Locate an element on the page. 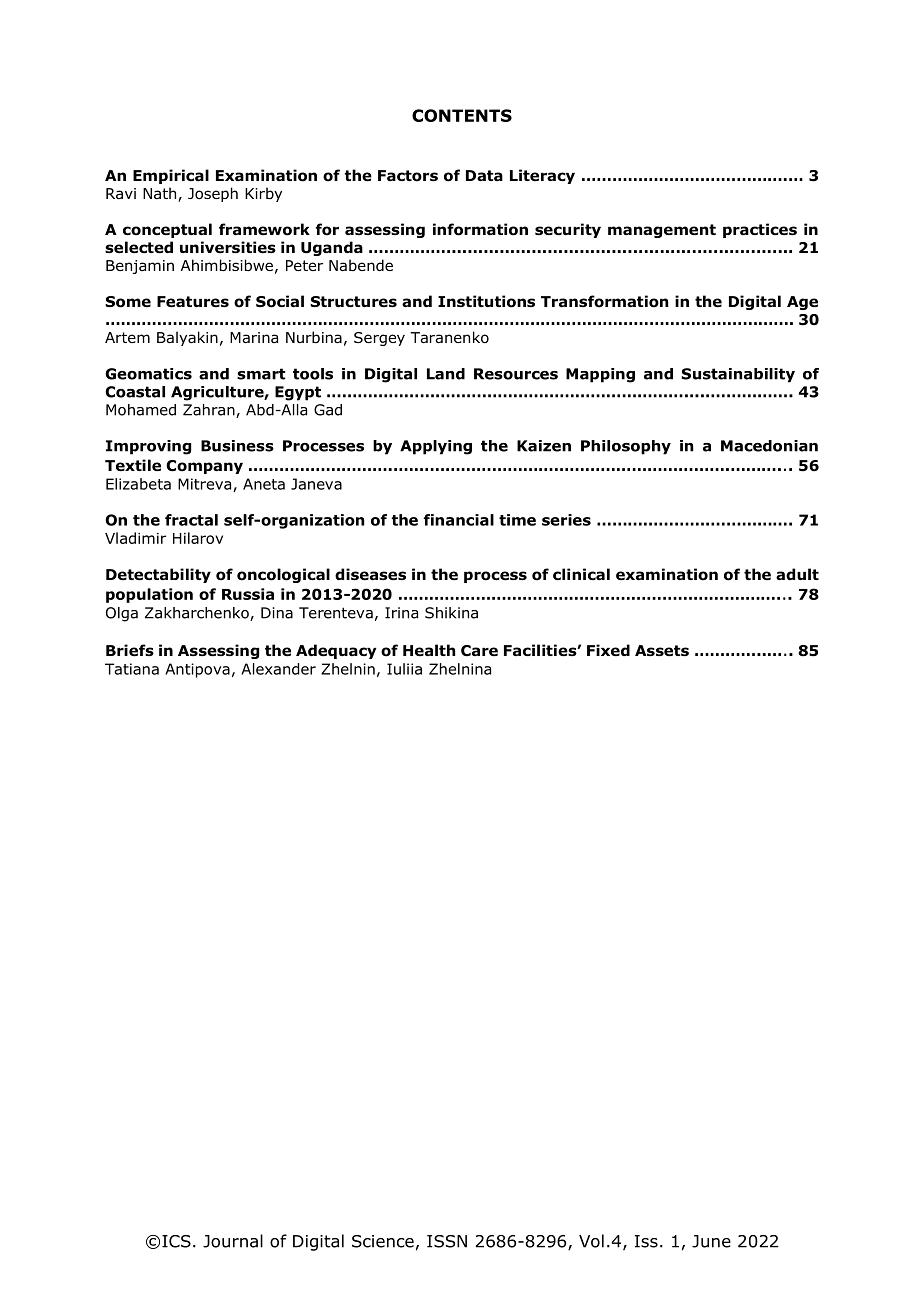 The image size is (924, 1314). Sustainability is located at coordinates (738, 375).
